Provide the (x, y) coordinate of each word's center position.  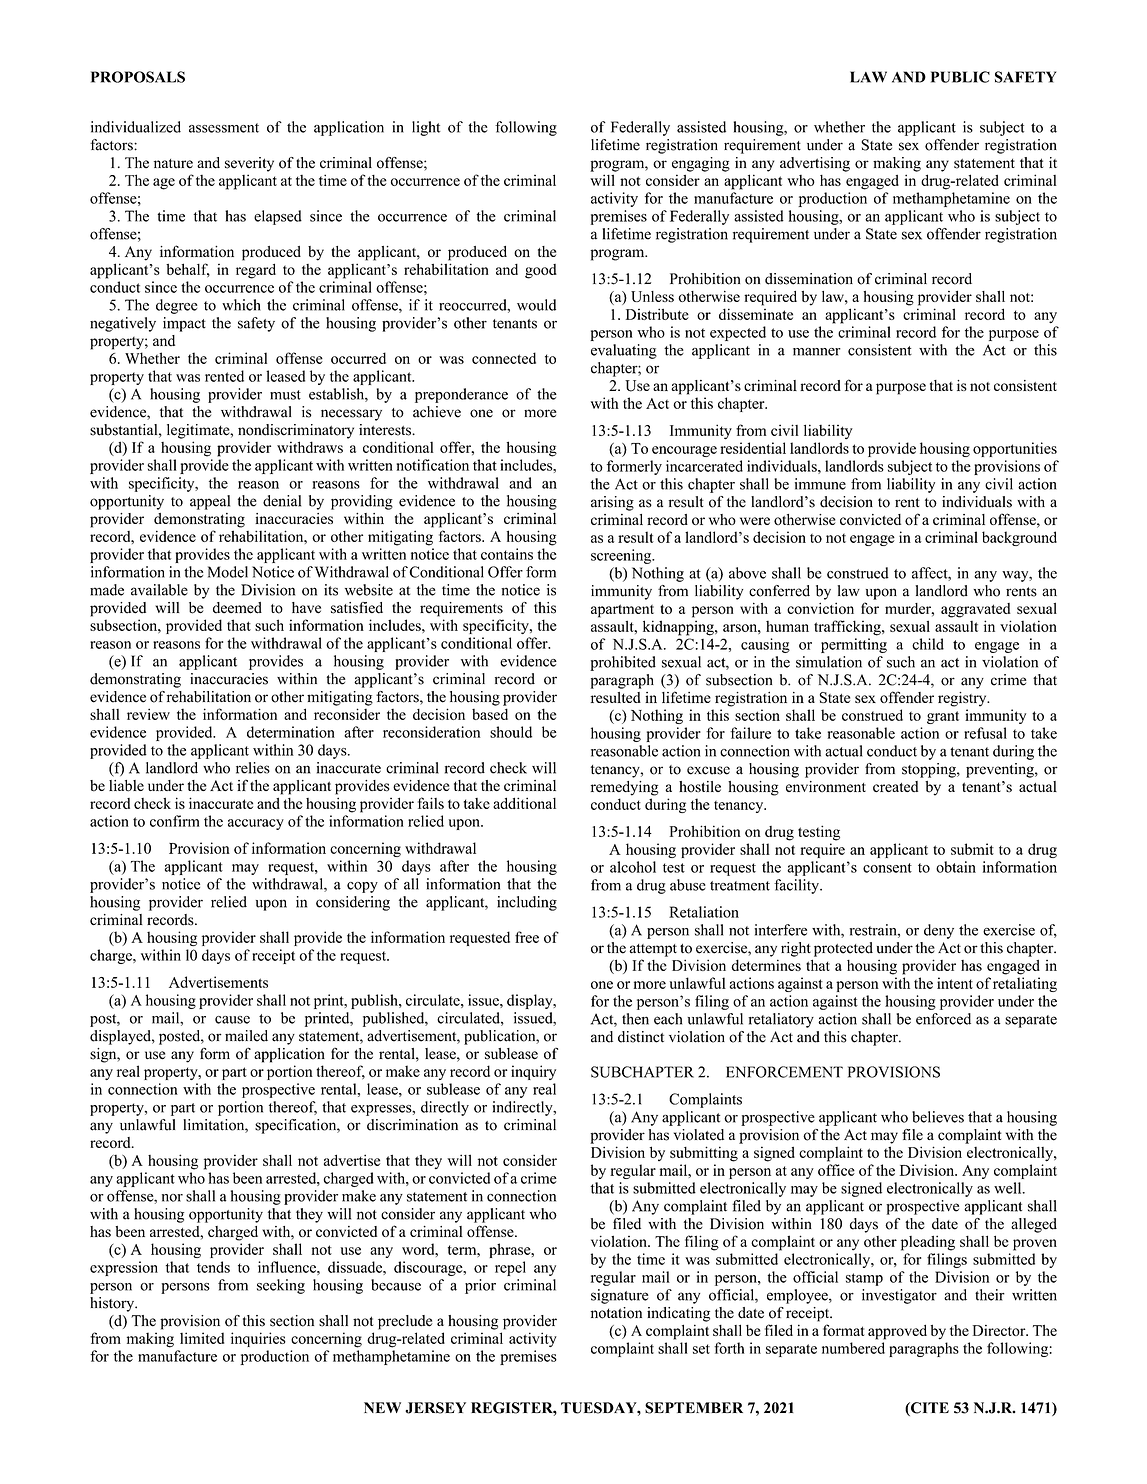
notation (616, 1313)
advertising (815, 164)
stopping (930, 770)
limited (202, 1338)
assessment (224, 128)
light (426, 128)
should (511, 732)
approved (897, 1332)
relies (253, 768)
